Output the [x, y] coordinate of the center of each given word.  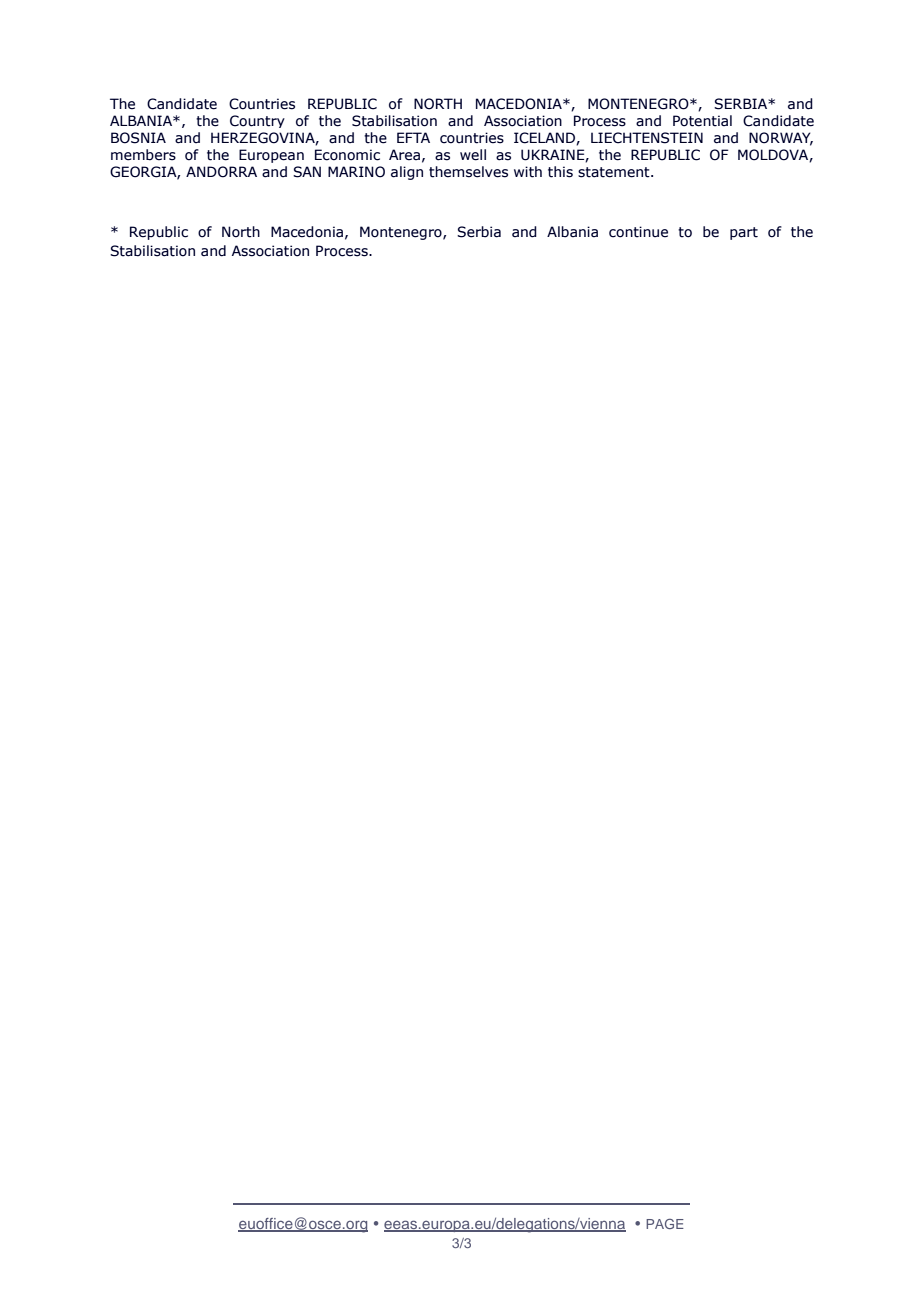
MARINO [356, 172]
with [528, 172]
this [560, 172]
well [473, 155]
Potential [702, 121]
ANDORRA [221, 172]
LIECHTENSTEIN [647, 138]
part [744, 233]
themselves [468, 172]
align [407, 173]
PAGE [665, 1224]
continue [638, 232]
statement [615, 172]
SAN [307, 172]
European [271, 156]
